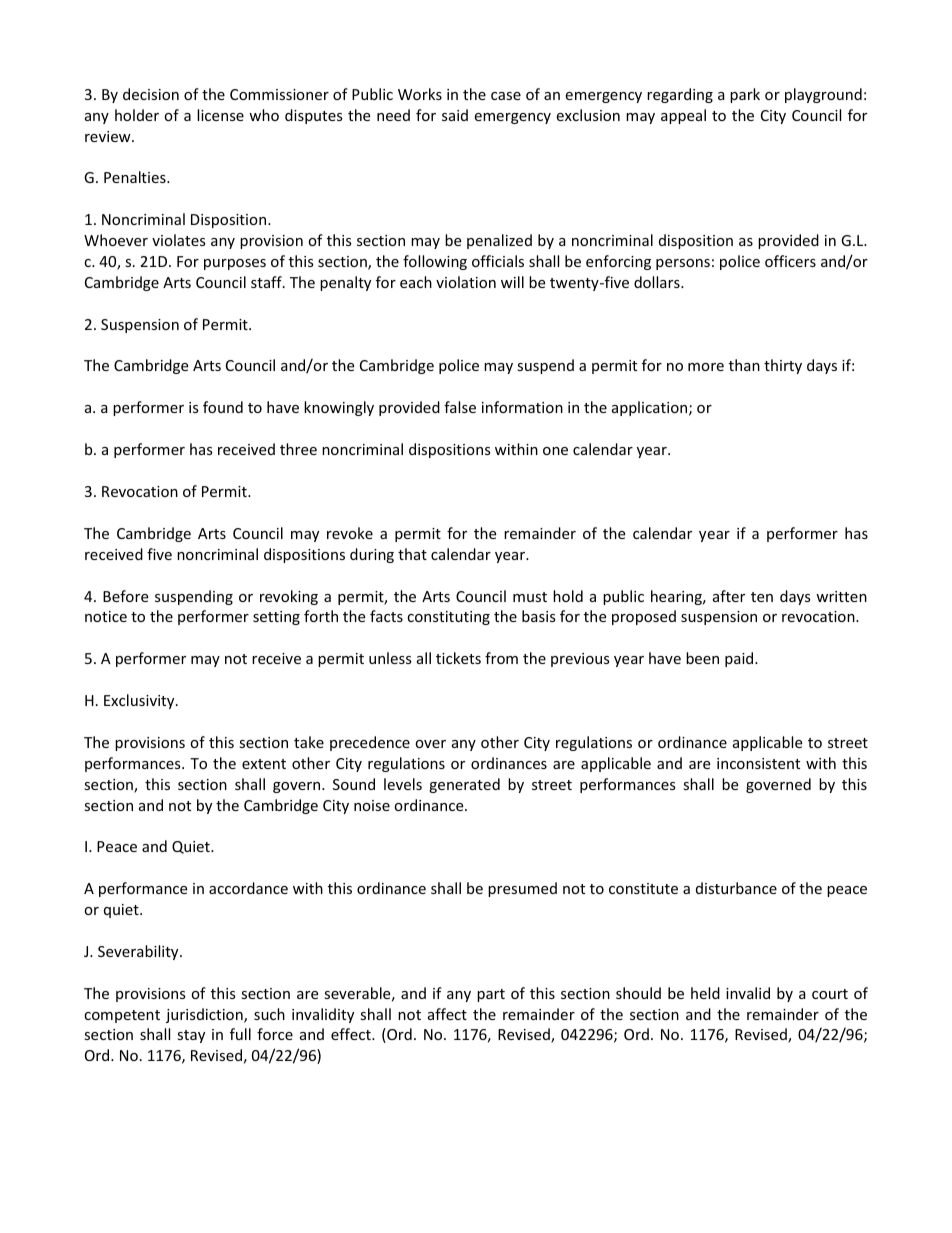 The height and width of the image is (1233, 952). Describe the element at coordinates (491, 995) in the image. I see `part` at that location.
